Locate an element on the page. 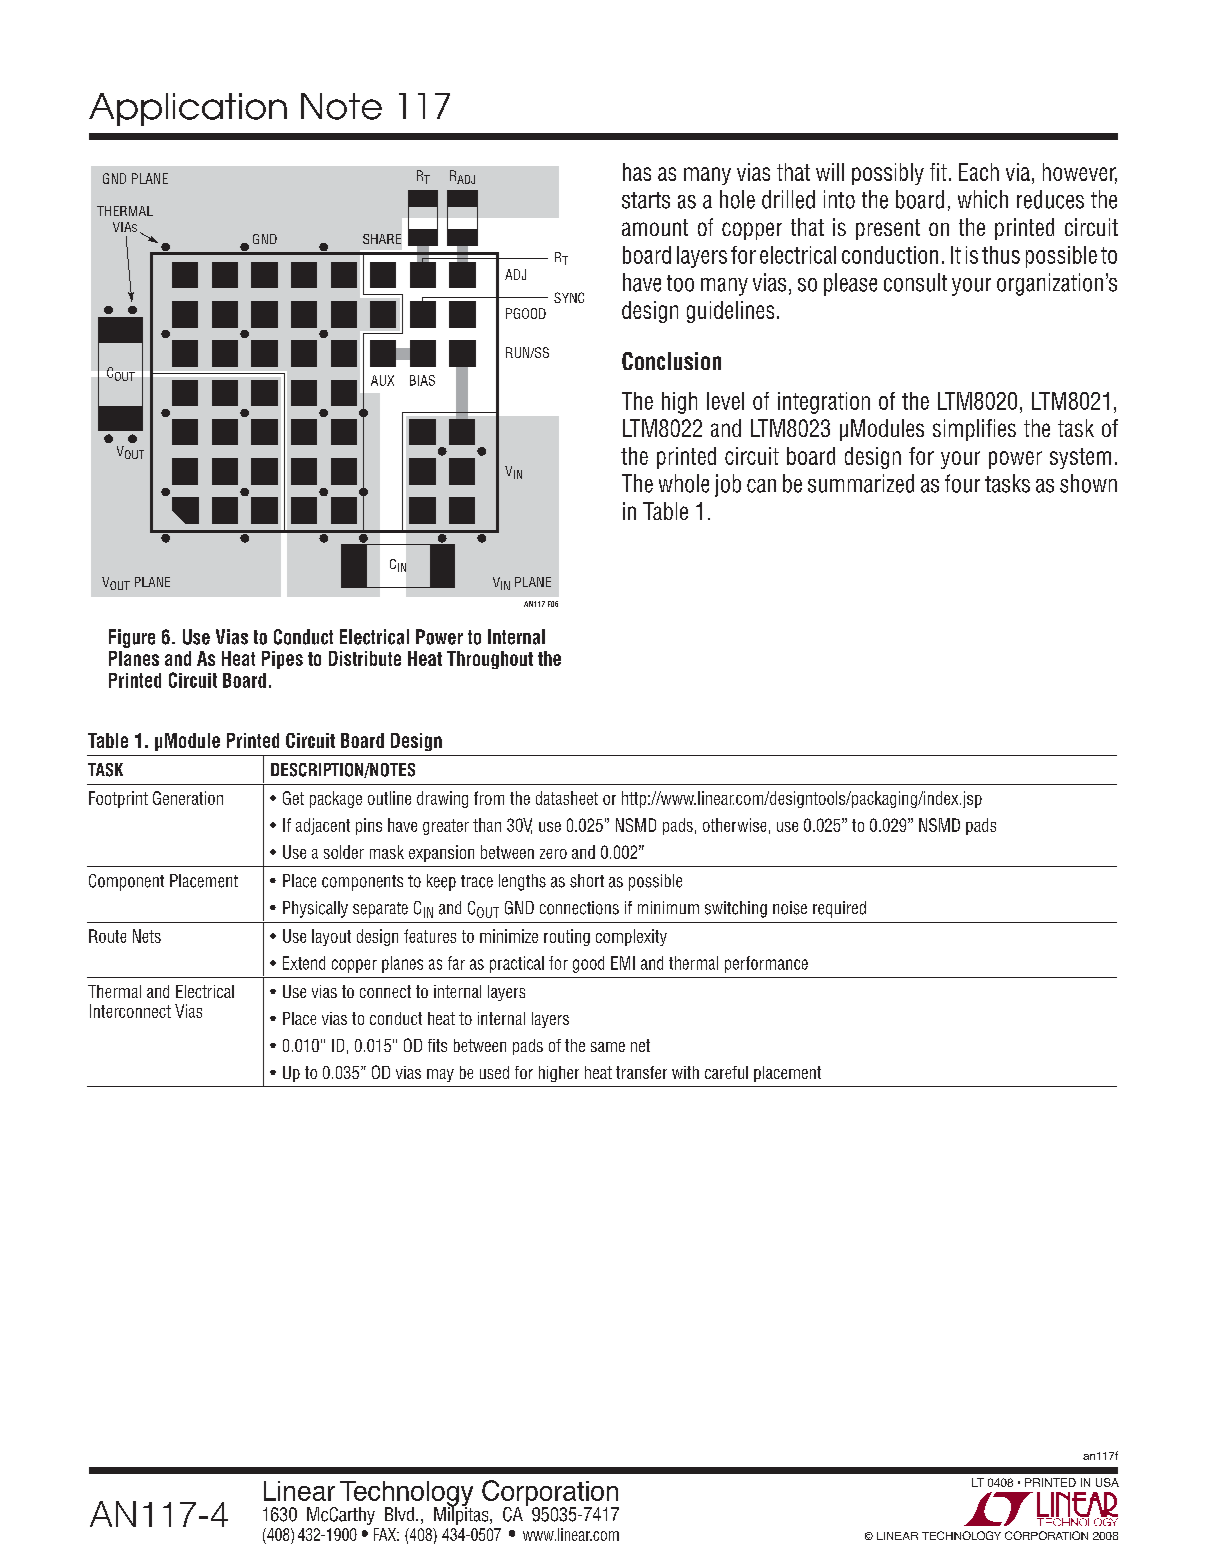 The width and height of the document is (1207, 1562). required is located at coordinates (839, 909).
